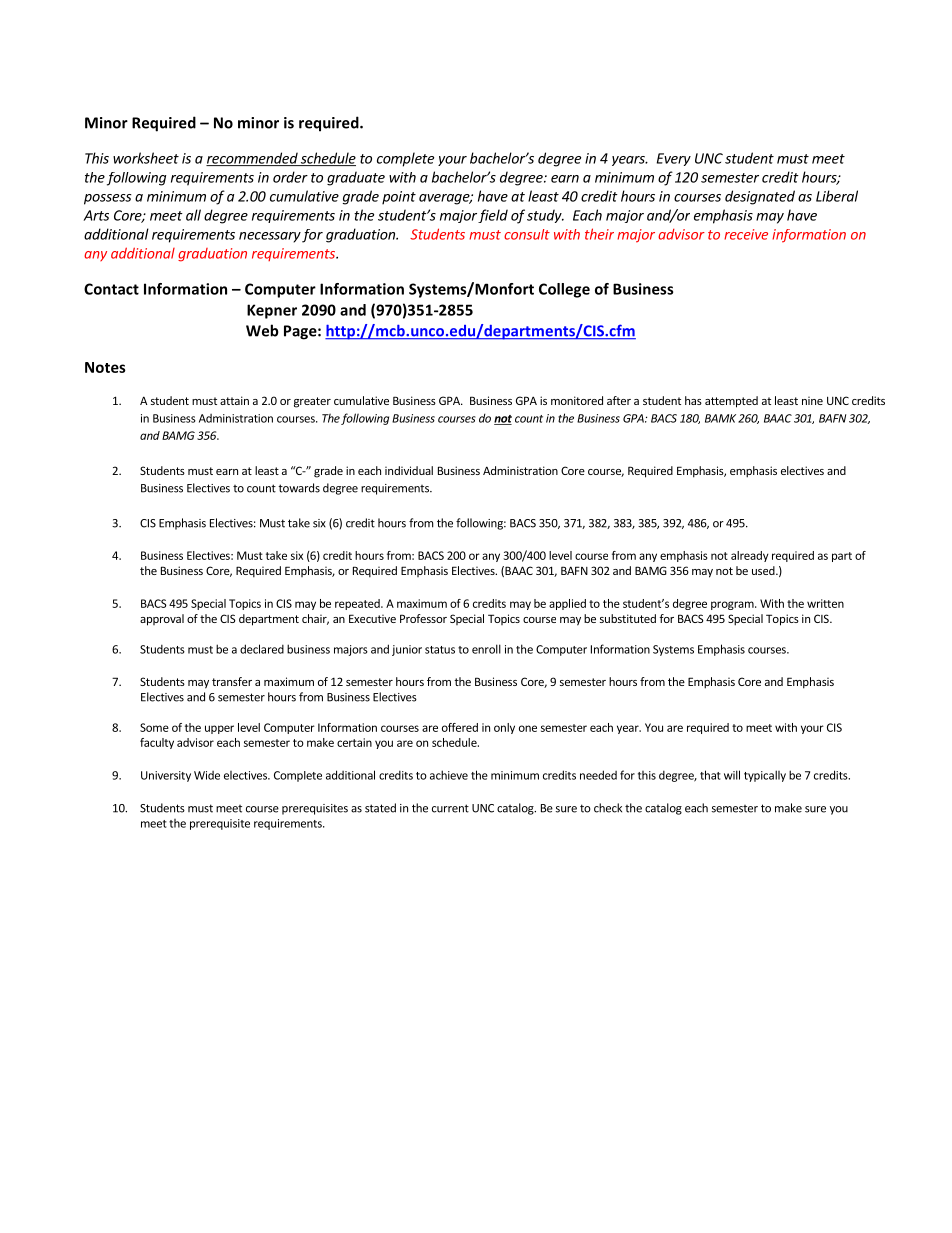 The width and height of the screenshot is (952, 1233). What do you see at coordinates (146, 158) in the screenshot?
I see `worksheet` at bounding box center [146, 158].
